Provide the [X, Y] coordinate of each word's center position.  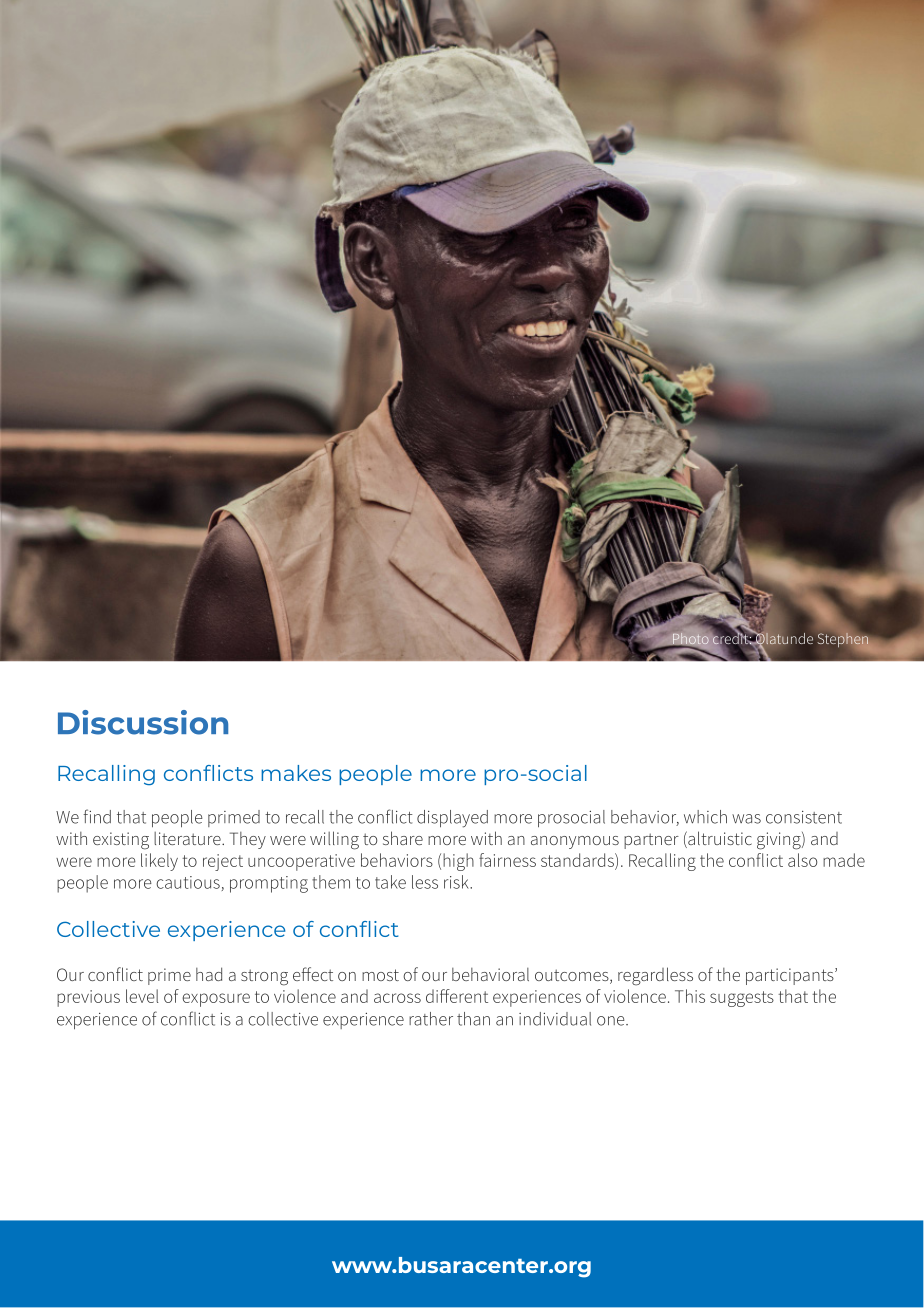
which [705, 817]
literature [188, 838]
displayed [452, 819]
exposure [216, 1000]
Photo [689, 640]
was [746, 819]
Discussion [143, 722]
